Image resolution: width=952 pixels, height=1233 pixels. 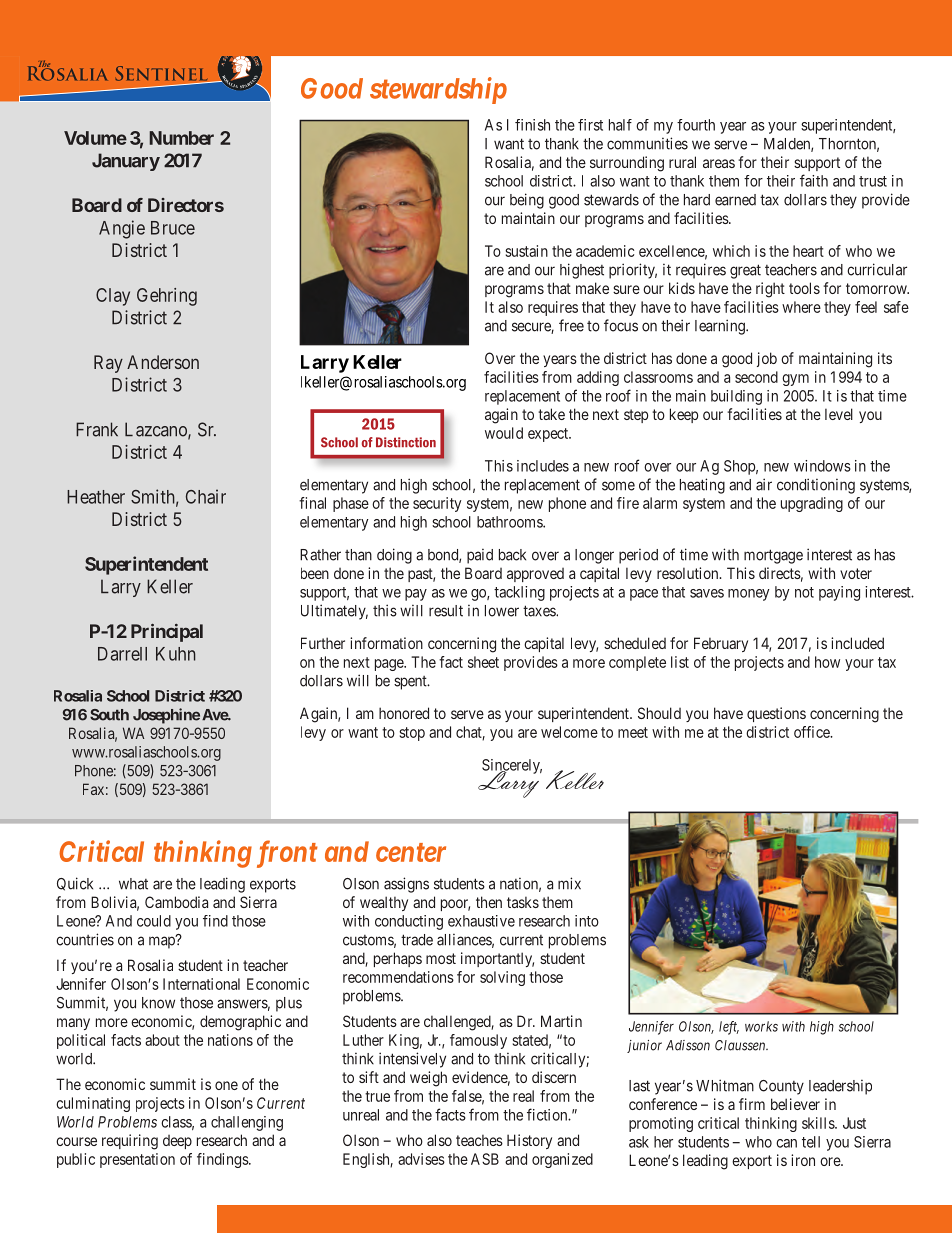 What do you see at coordinates (510, 522) in the document?
I see `bathrooms` at bounding box center [510, 522].
